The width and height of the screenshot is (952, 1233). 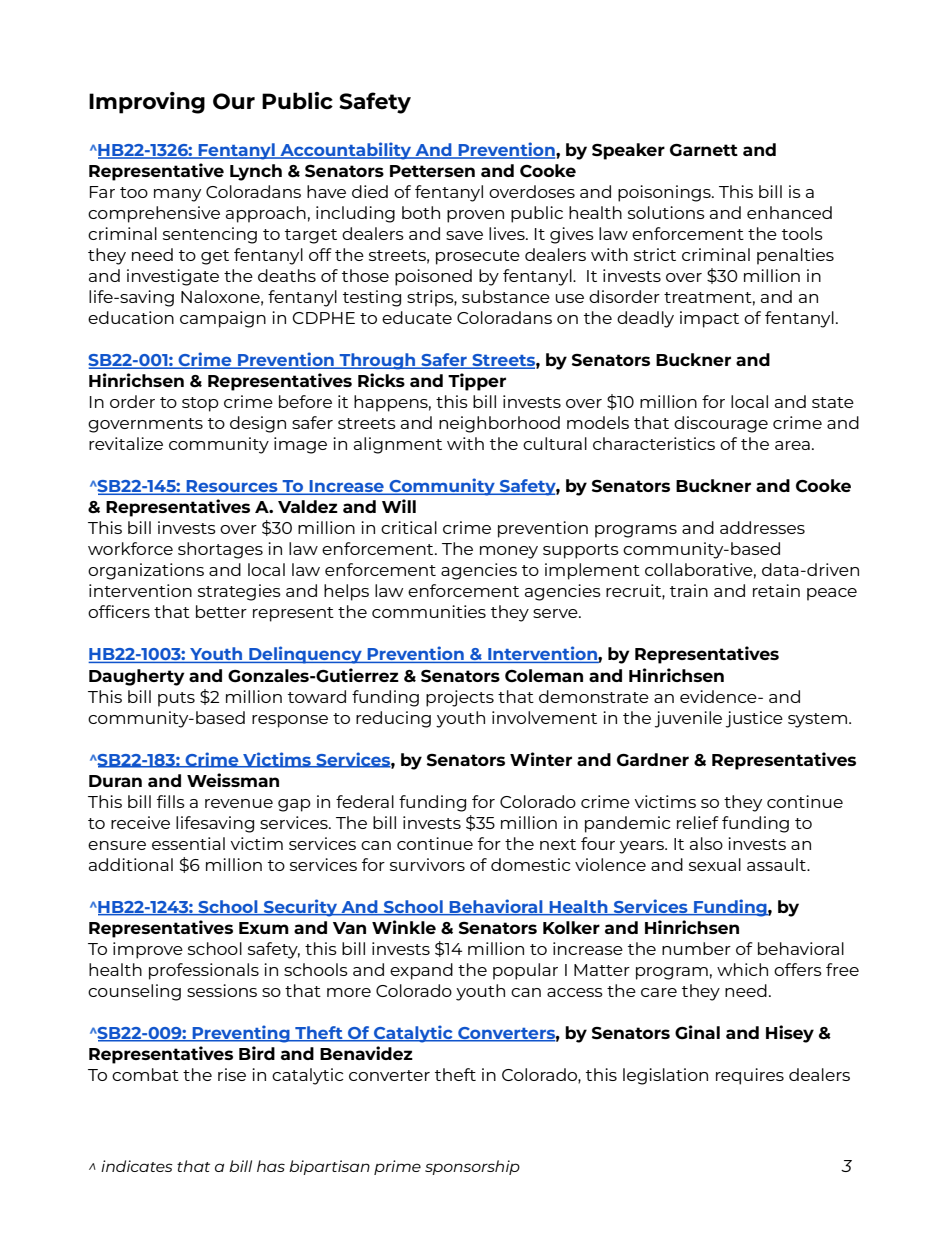 What do you see at coordinates (721, 424) in the screenshot?
I see `discourage` at bounding box center [721, 424].
